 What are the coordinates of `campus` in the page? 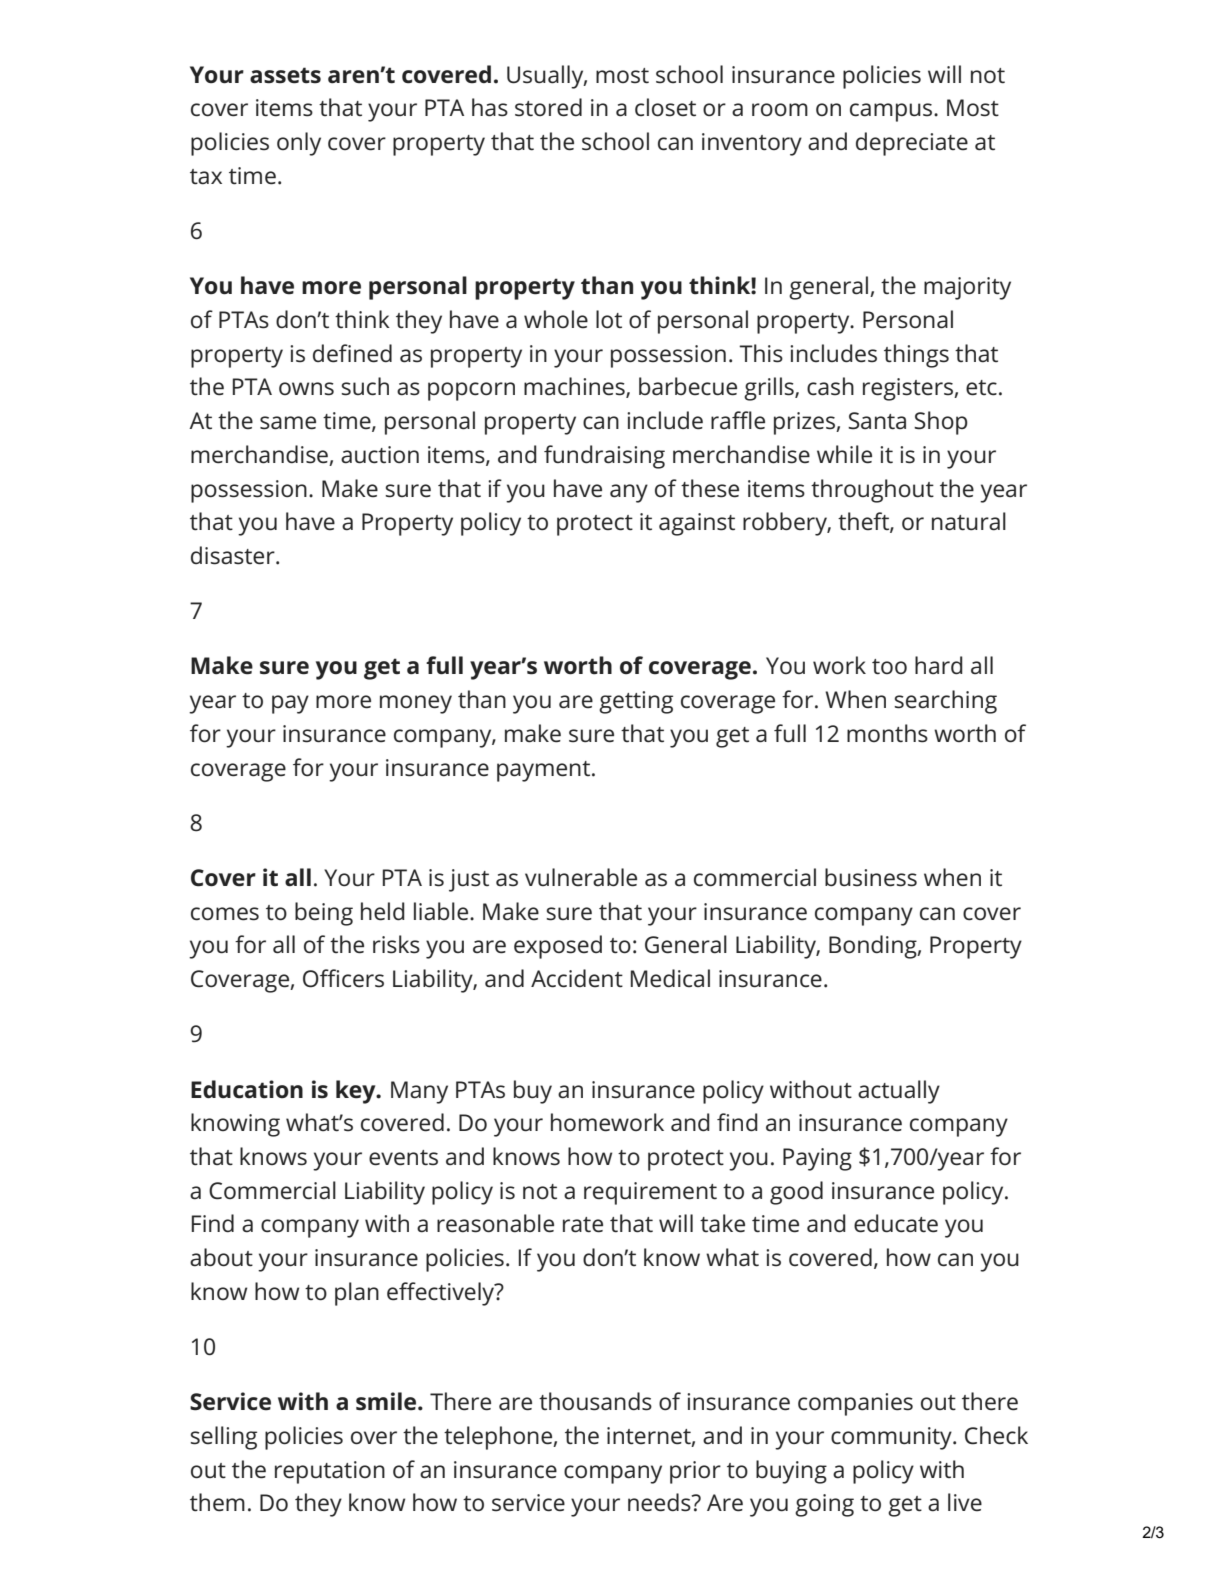 It's located at (892, 112).
